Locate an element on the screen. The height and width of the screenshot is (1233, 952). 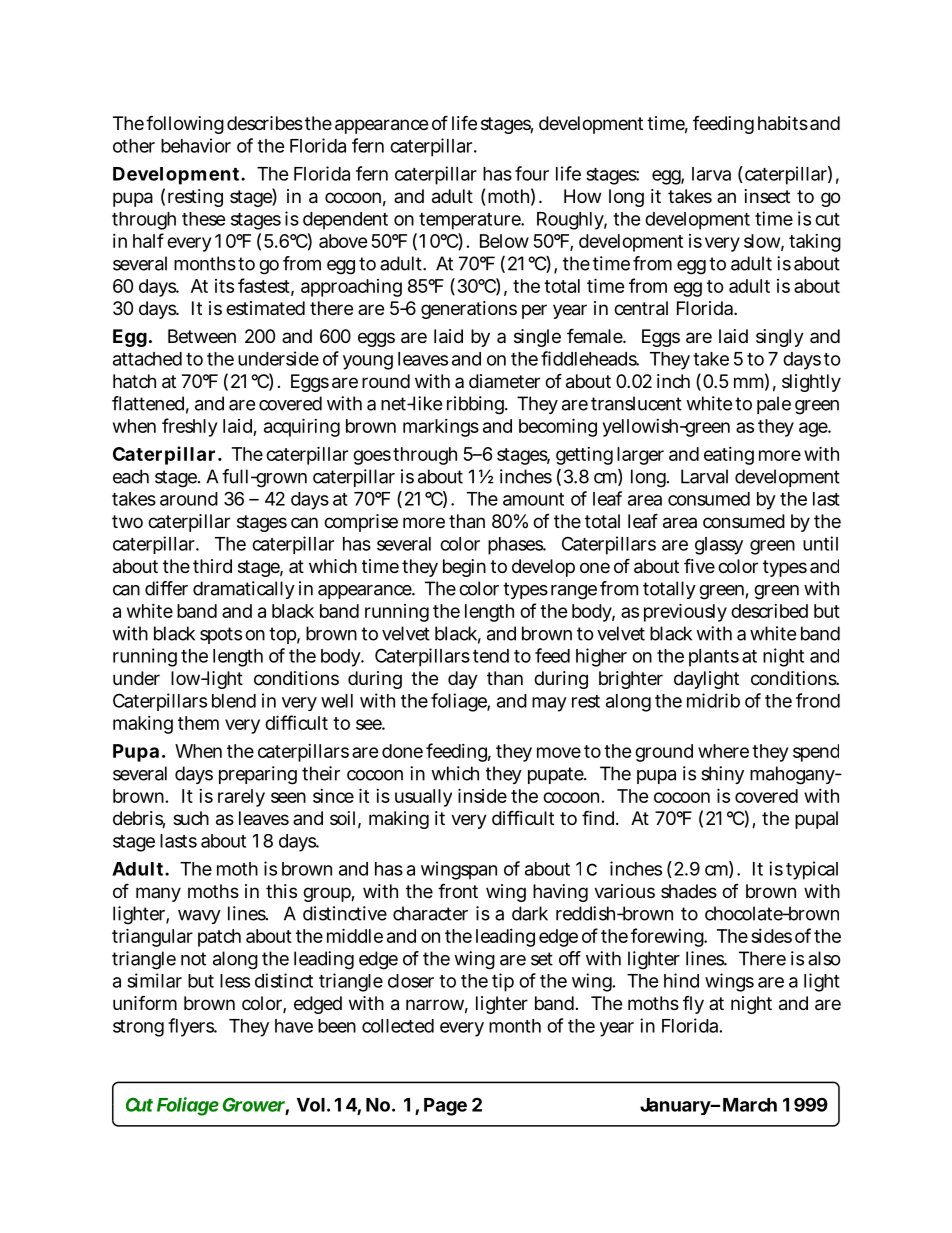
hind is located at coordinates (681, 980).
